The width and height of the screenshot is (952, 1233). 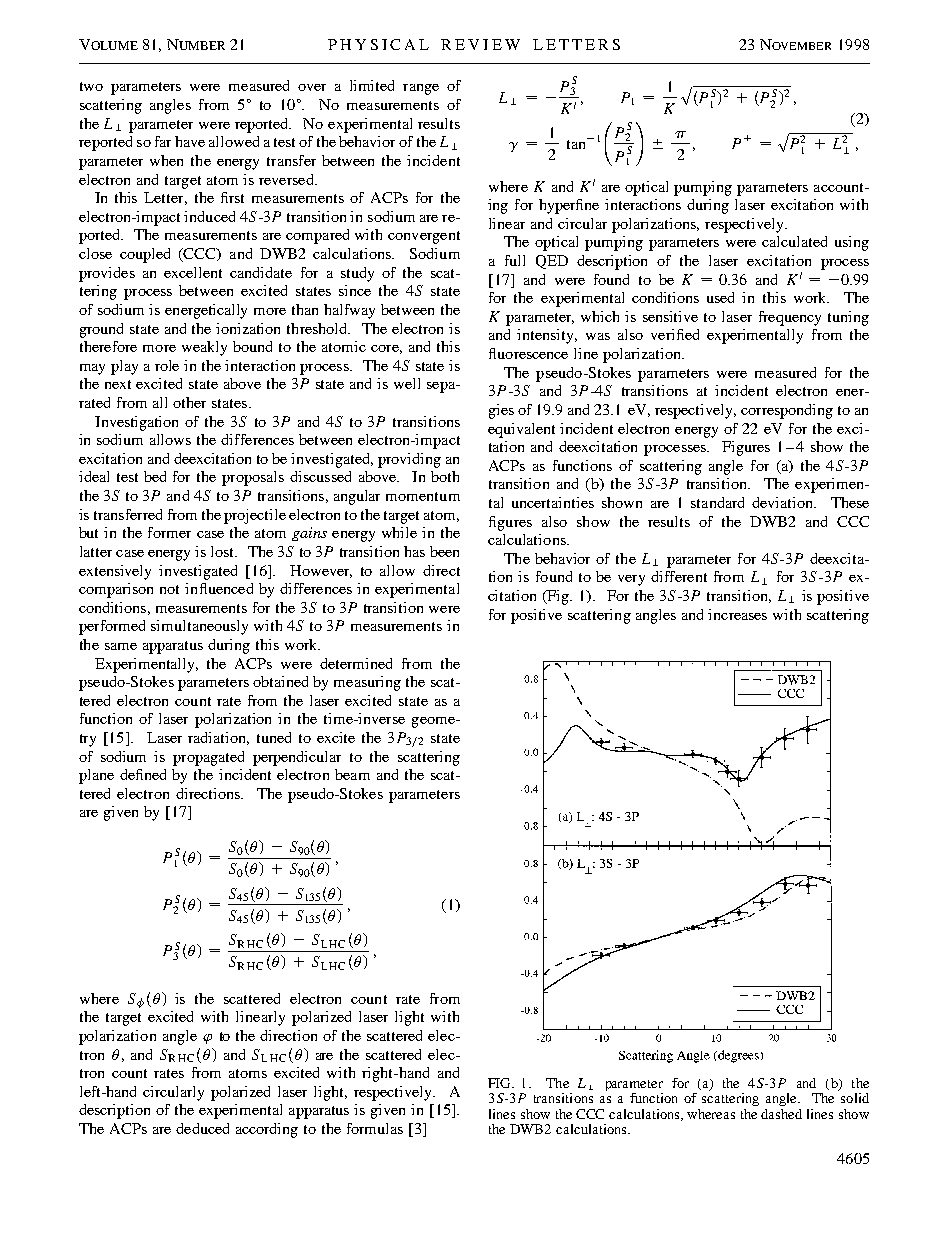 I want to click on increases, so click(x=737, y=614).
